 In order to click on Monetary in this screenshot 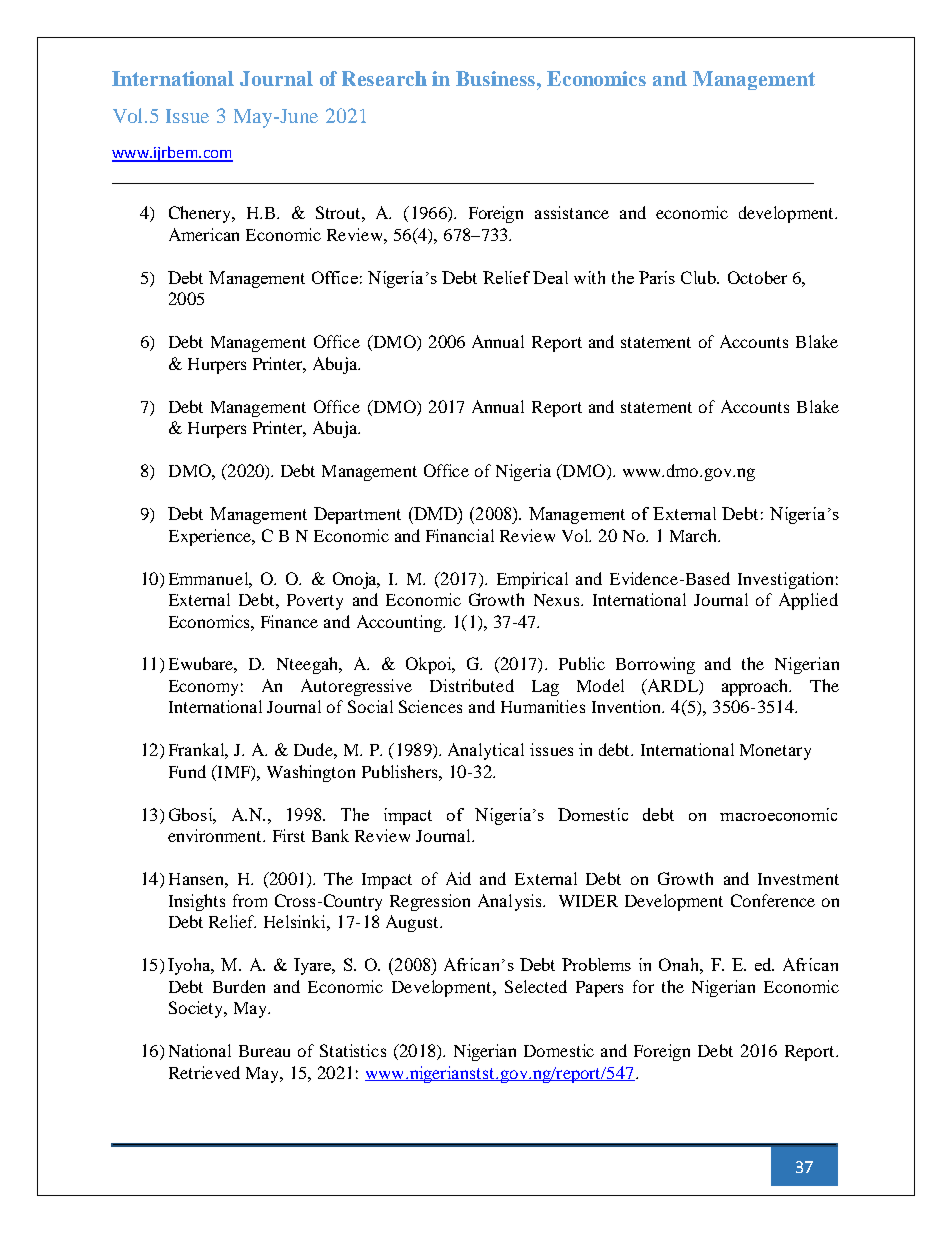, I will do `click(775, 752)`.
